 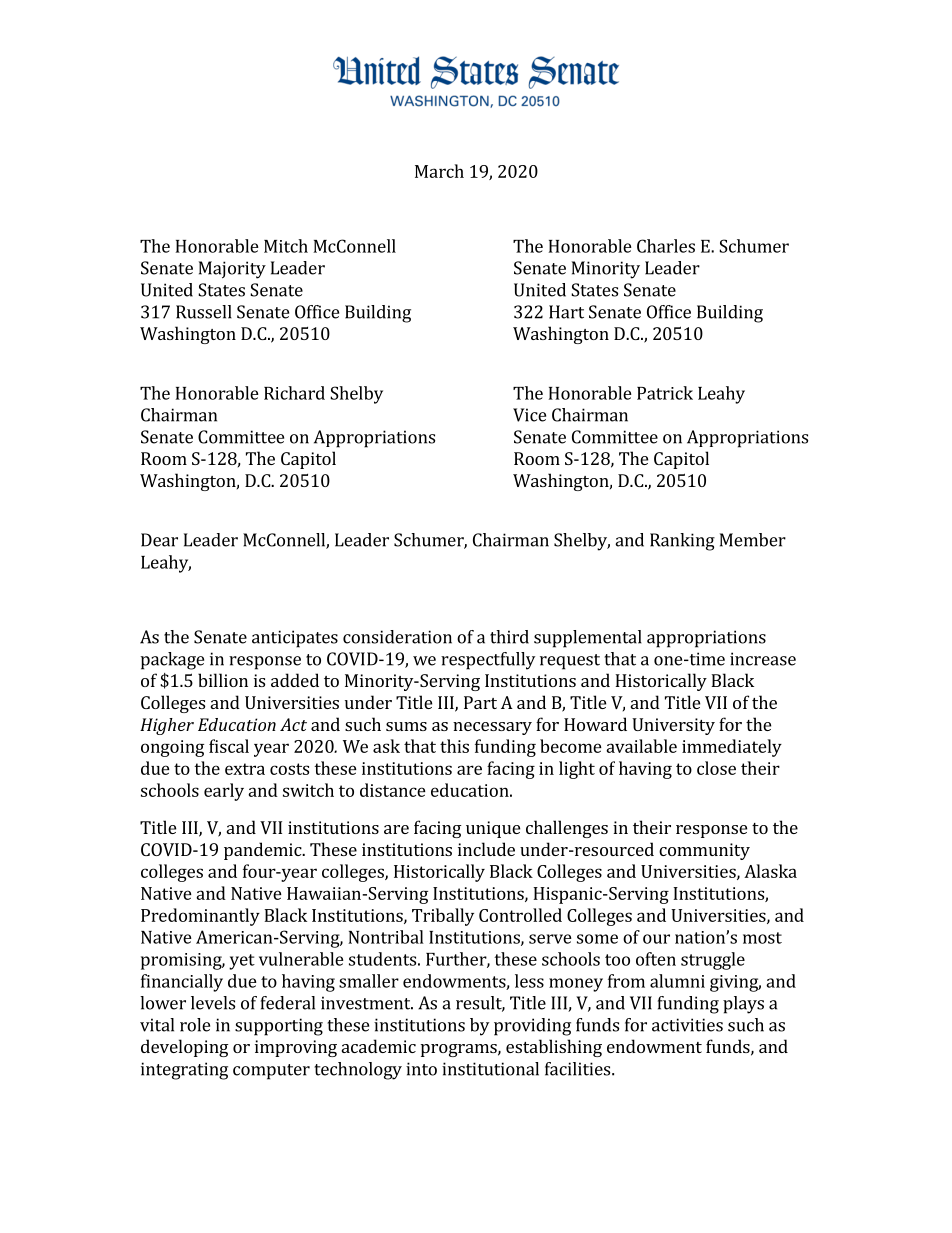 What do you see at coordinates (295, 639) in the document?
I see `anticipates` at bounding box center [295, 639].
